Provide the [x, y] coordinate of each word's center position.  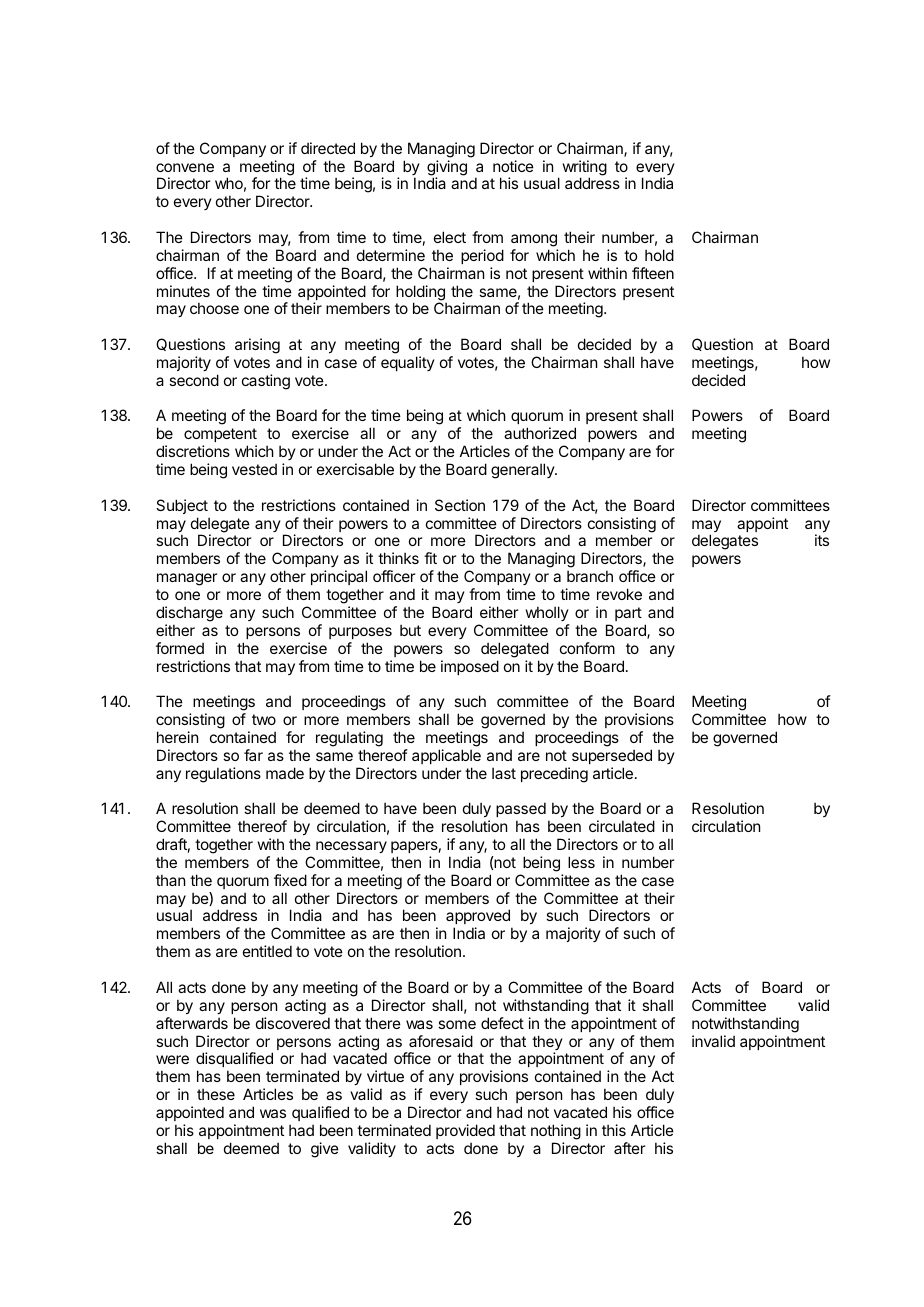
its [822, 540]
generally [523, 471]
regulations [223, 775]
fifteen [653, 273]
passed [521, 811]
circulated [622, 826]
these [216, 1094]
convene [185, 167]
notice [513, 166]
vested [254, 469]
